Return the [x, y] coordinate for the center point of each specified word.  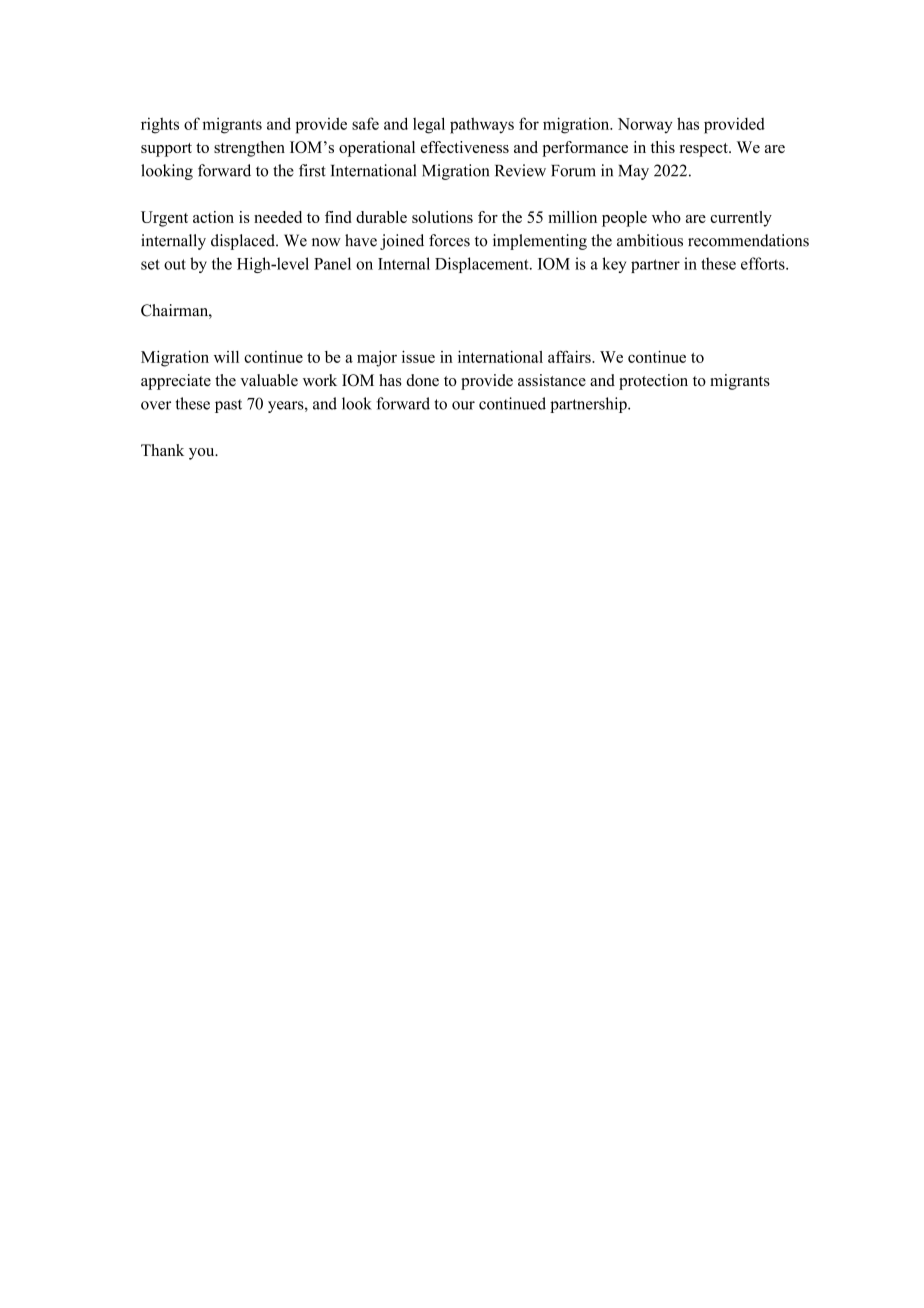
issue [418, 356]
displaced [244, 242]
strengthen [249, 149]
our [463, 405]
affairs [570, 356]
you [203, 454]
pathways [482, 125]
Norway [645, 126]
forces [449, 240]
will [226, 357]
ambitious [650, 240]
